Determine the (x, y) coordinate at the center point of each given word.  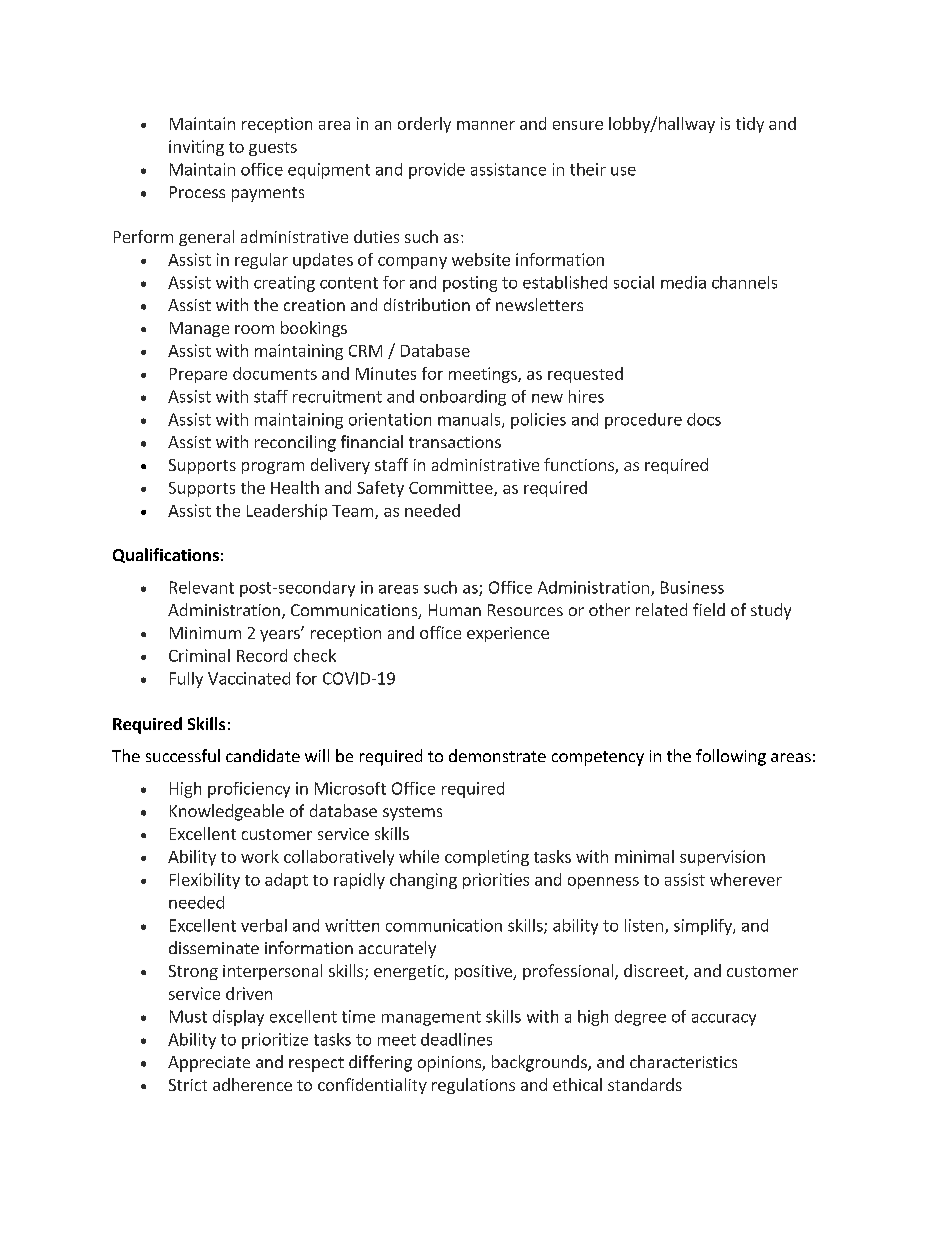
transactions (455, 442)
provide (437, 171)
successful (183, 755)
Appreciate (209, 1064)
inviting (196, 148)
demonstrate (497, 755)
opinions (450, 1064)
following (731, 757)
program (273, 468)
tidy (750, 125)
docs (704, 419)
